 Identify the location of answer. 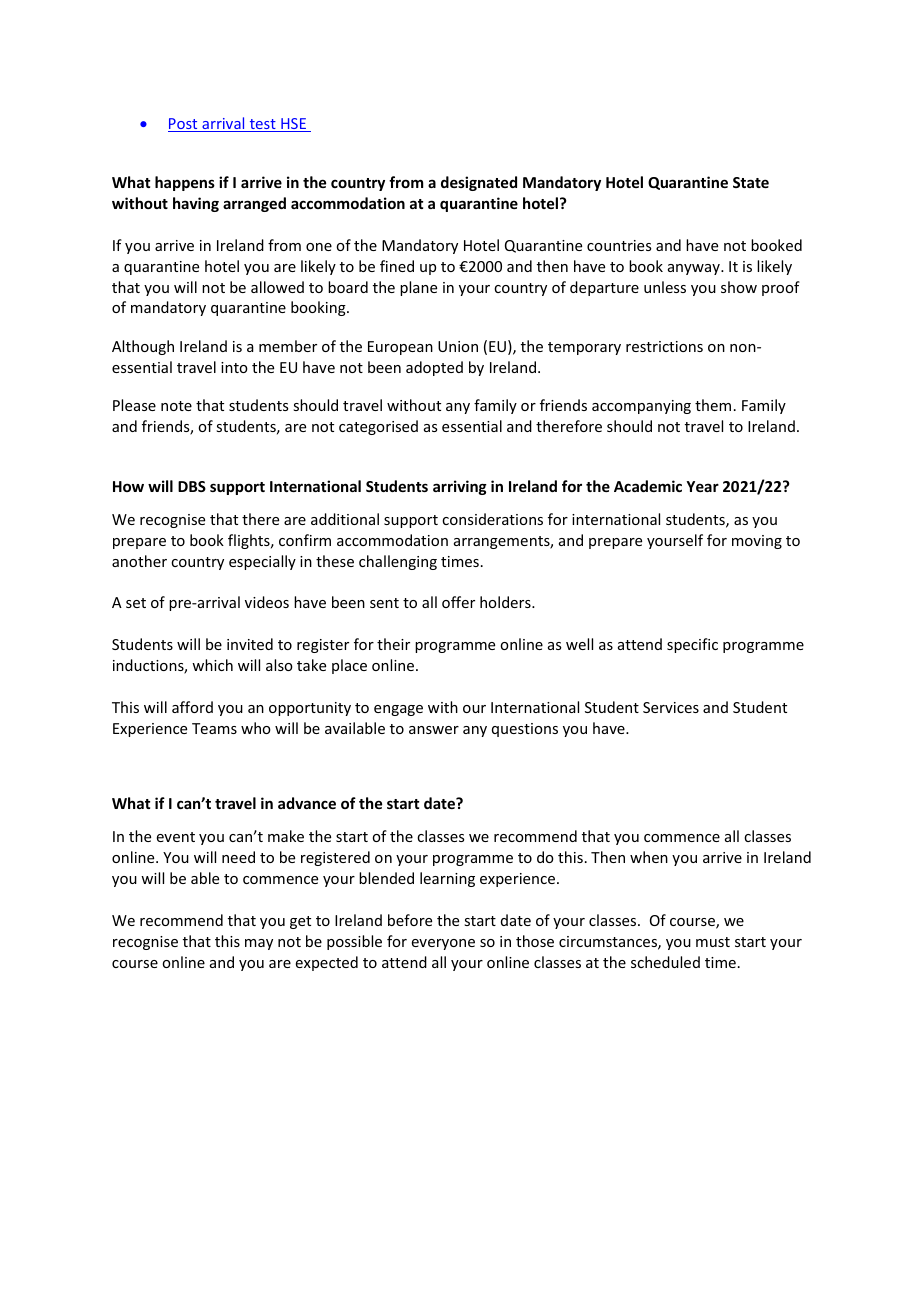
(434, 730).
